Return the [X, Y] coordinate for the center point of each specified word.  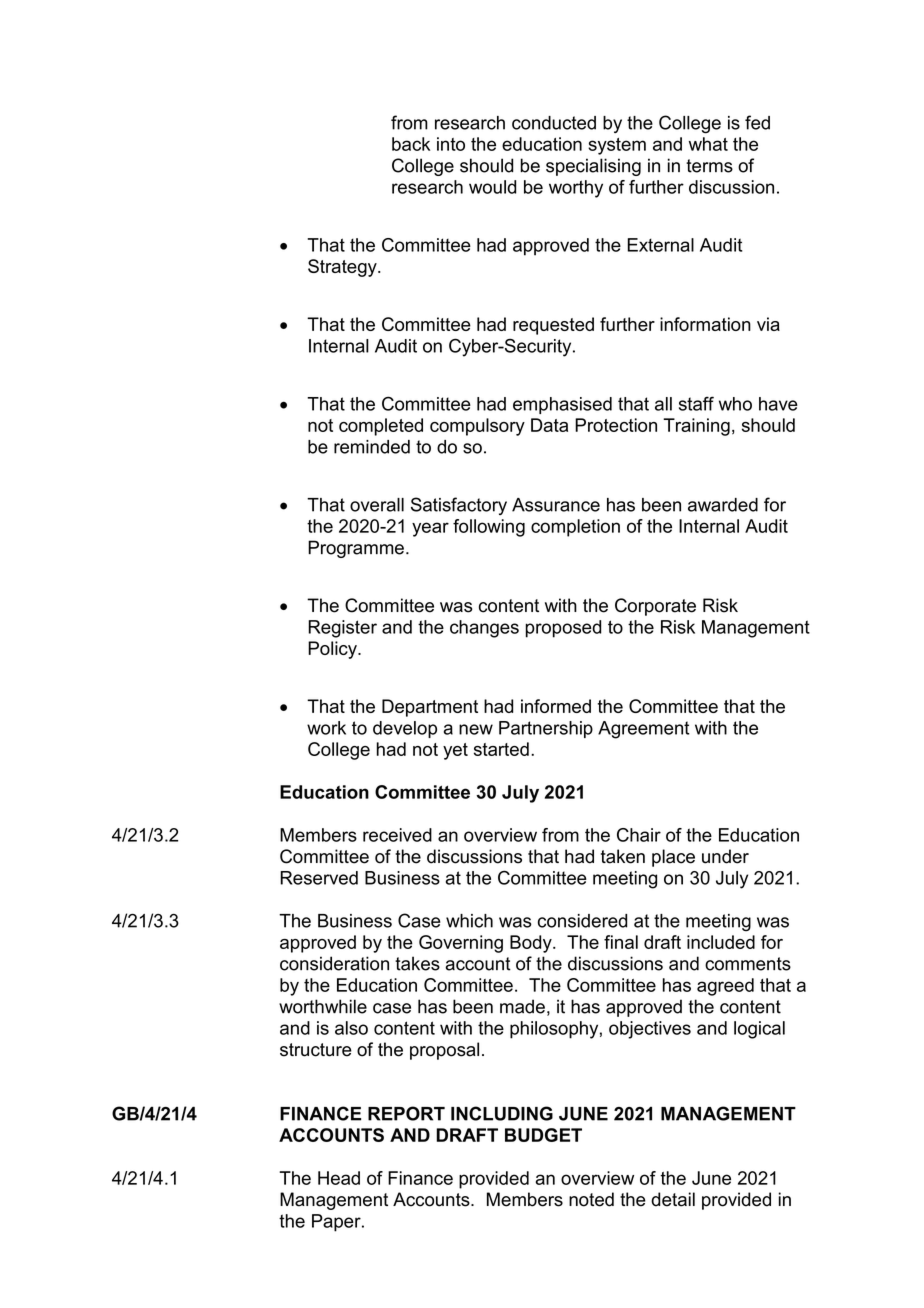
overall [377, 505]
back [411, 144]
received [397, 835]
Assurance [556, 505]
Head [339, 1178]
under [725, 856]
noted [591, 1199]
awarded [723, 505]
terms [709, 166]
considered [582, 921]
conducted [554, 123]
